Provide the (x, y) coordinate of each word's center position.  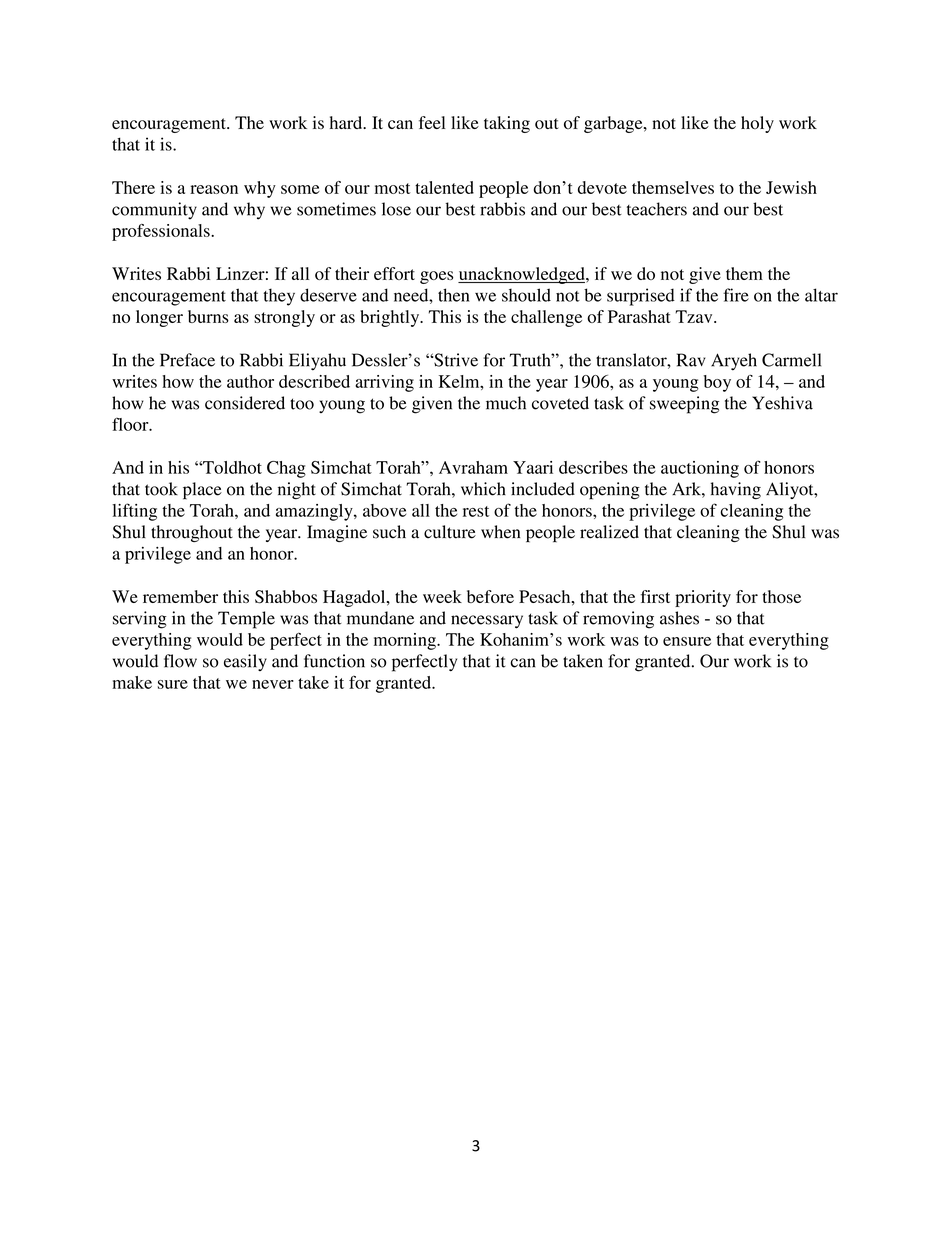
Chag (286, 469)
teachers (657, 209)
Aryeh (734, 362)
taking (507, 124)
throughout (192, 533)
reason (214, 189)
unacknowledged (522, 275)
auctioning (700, 469)
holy (757, 124)
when (500, 532)
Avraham (473, 467)
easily (245, 662)
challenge (546, 318)
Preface (187, 360)
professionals (162, 232)
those (781, 596)
